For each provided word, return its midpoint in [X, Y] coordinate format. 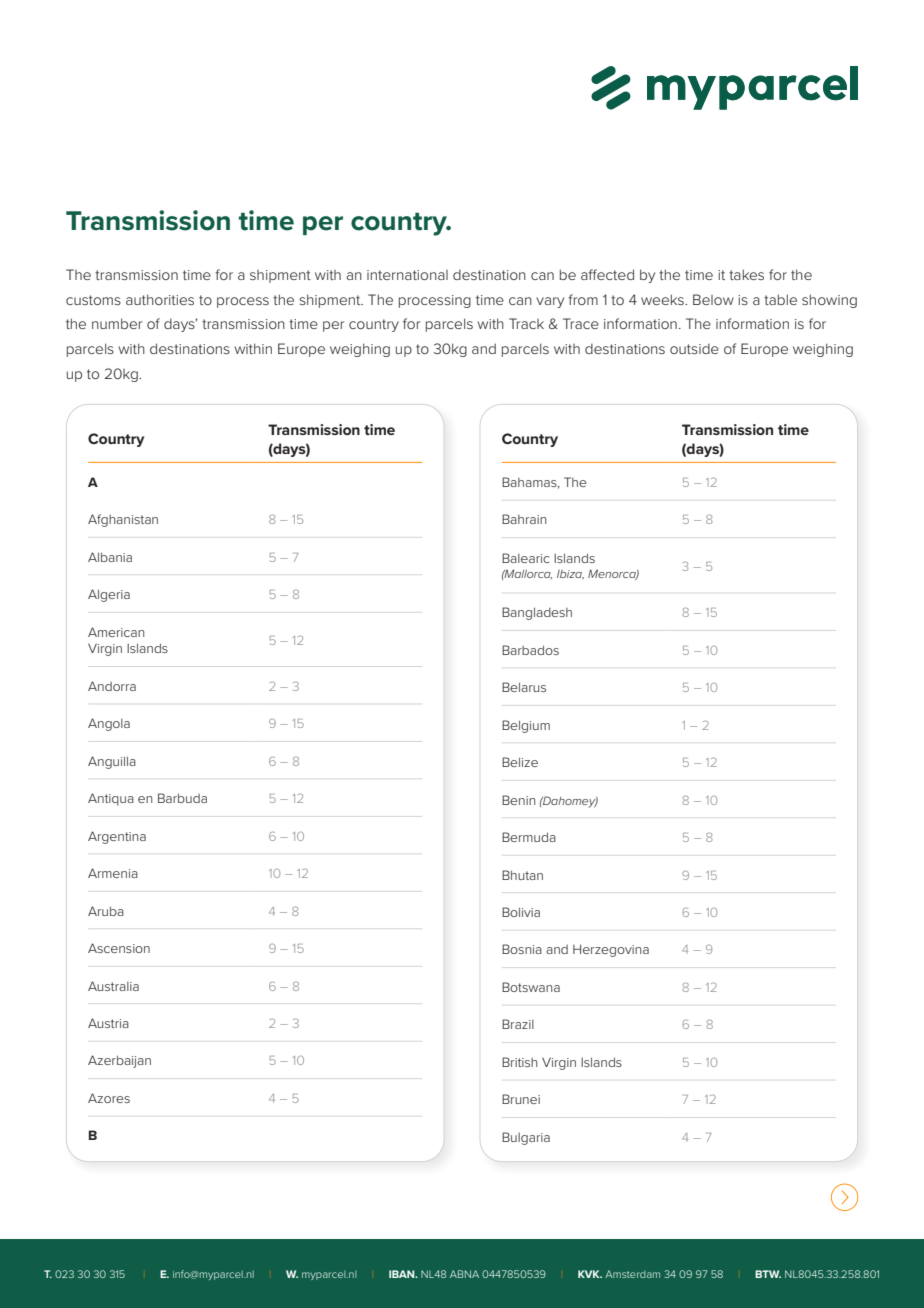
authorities [160, 299]
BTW [768, 1274]
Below [713, 299]
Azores [109, 1098]
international [407, 275]
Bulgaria [526, 1138]
